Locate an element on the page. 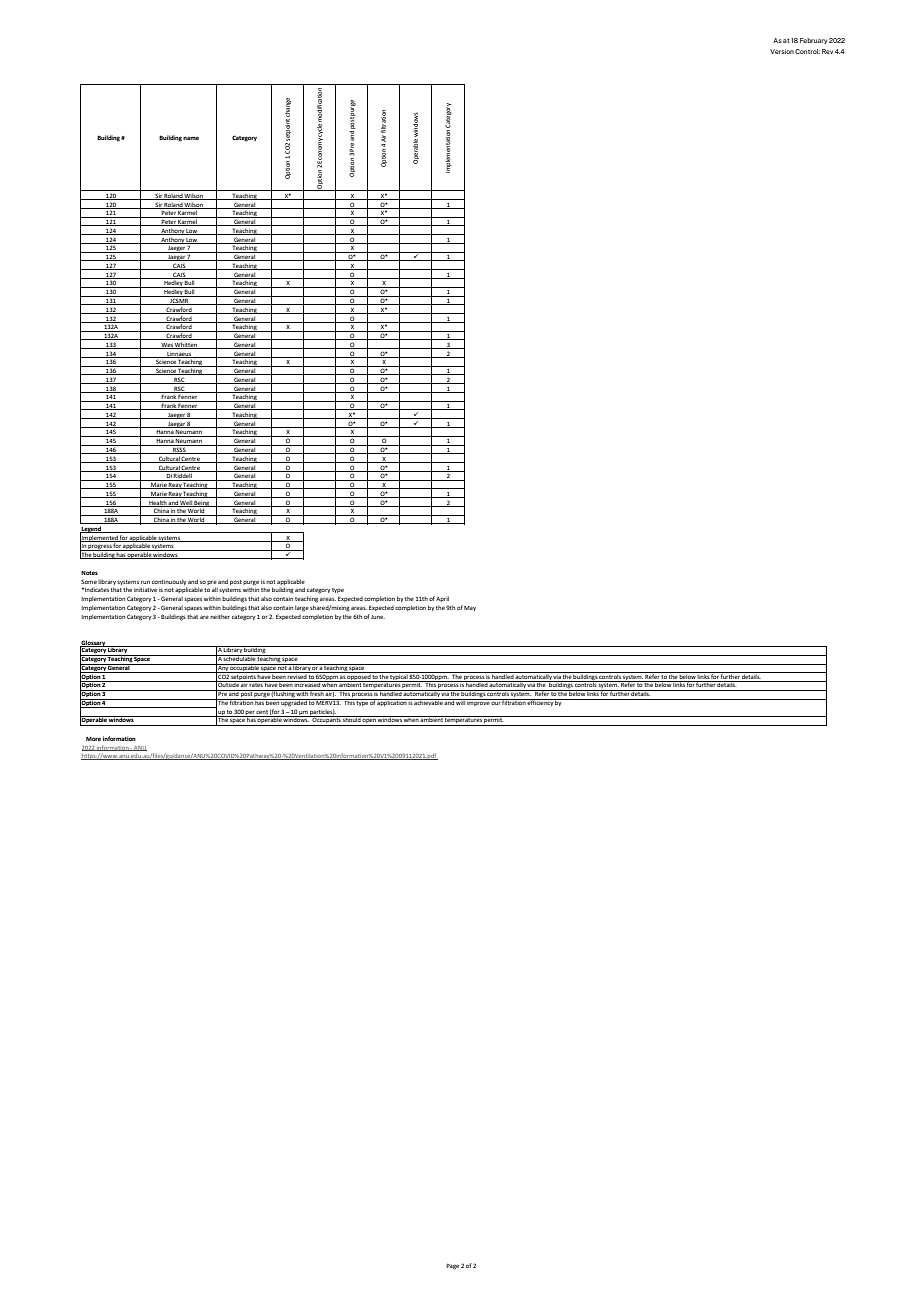  Page is located at coordinates (452, 1266).
